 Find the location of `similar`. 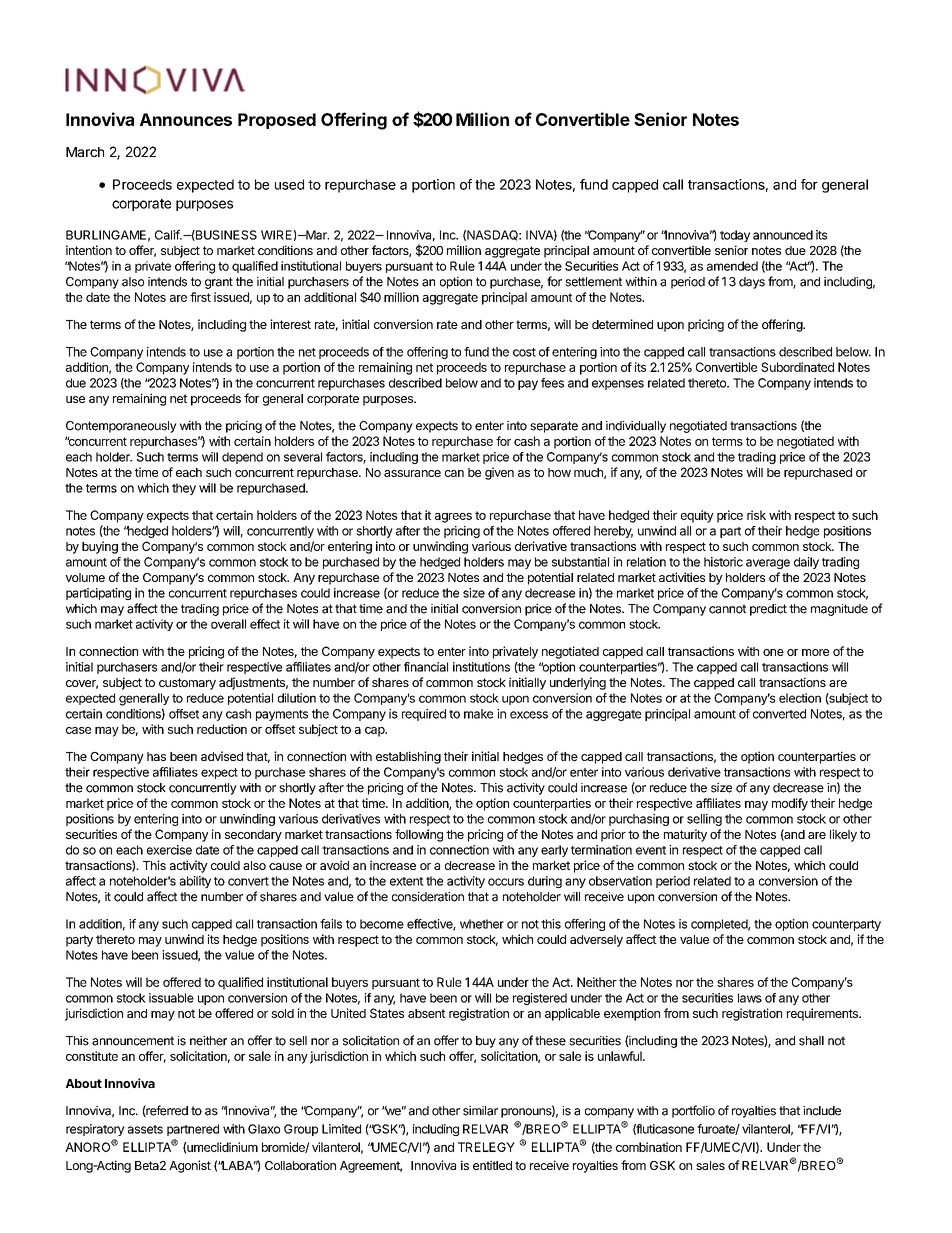

similar is located at coordinates (480, 1111).
